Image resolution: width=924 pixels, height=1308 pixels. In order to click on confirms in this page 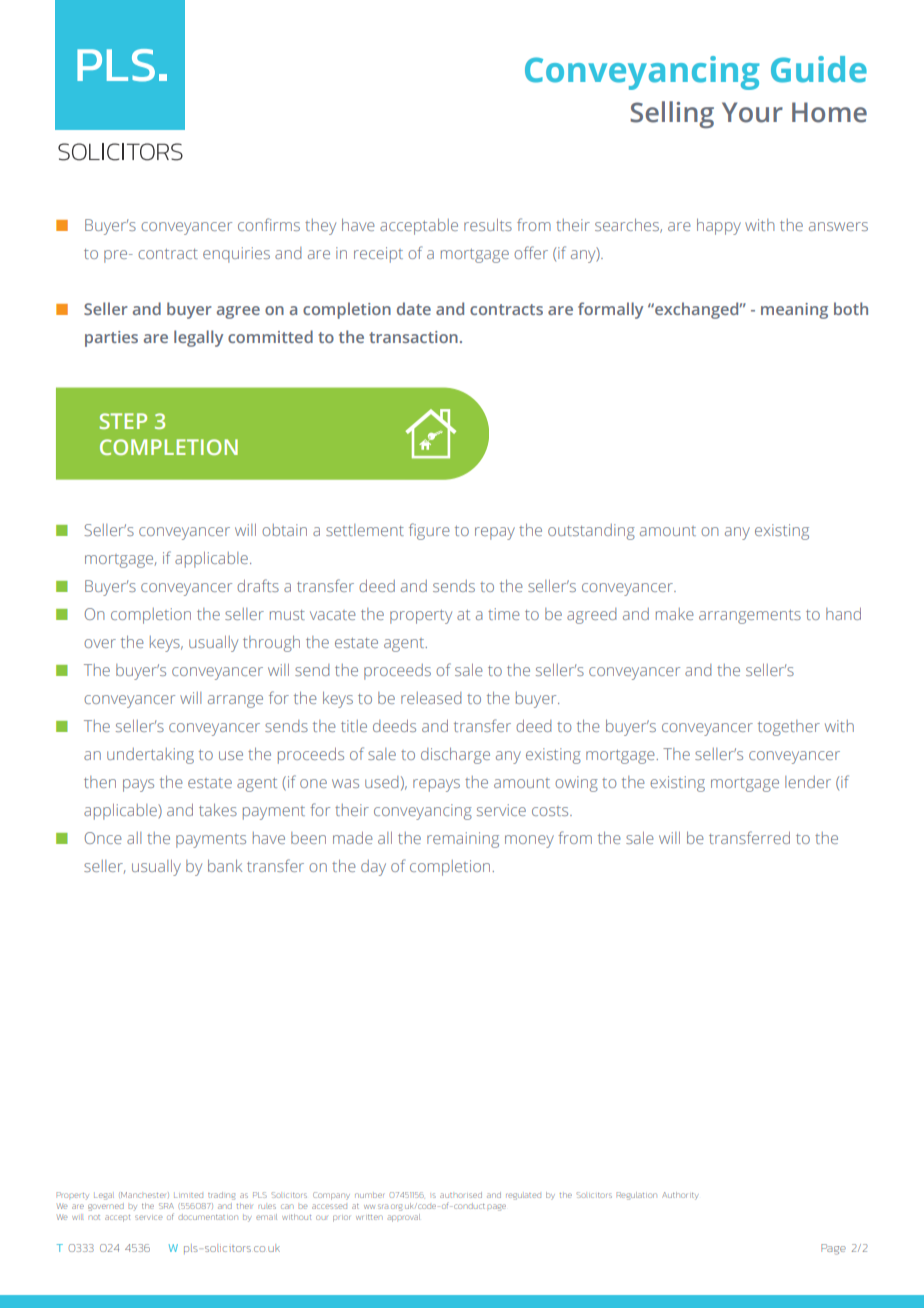, I will do `click(269, 224)`.
